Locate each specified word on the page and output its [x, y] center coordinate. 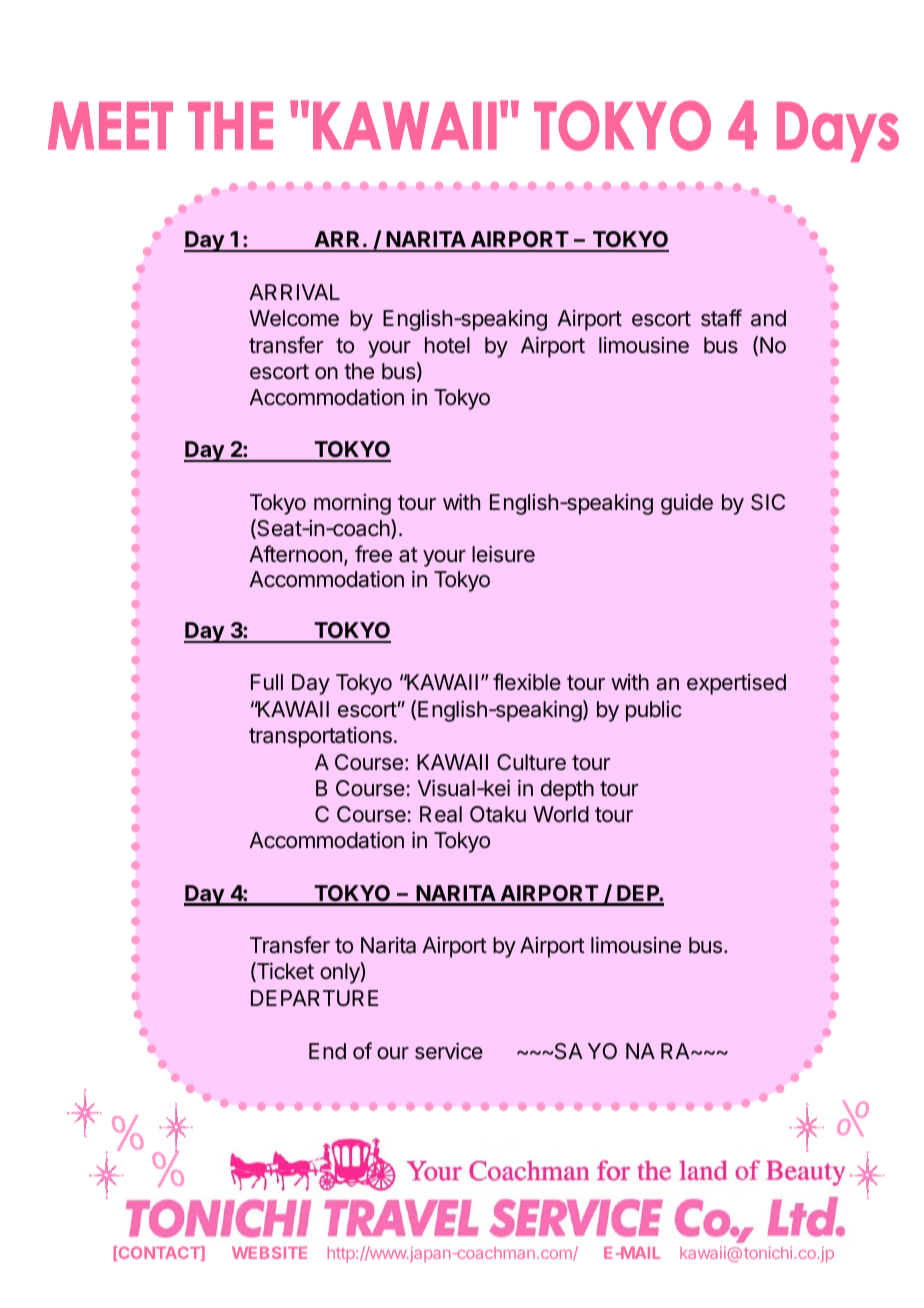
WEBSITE [269, 1253]
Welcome [294, 318]
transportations [320, 737]
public [654, 711]
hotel [447, 345]
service [449, 1051]
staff [721, 318]
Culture [531, 762]
